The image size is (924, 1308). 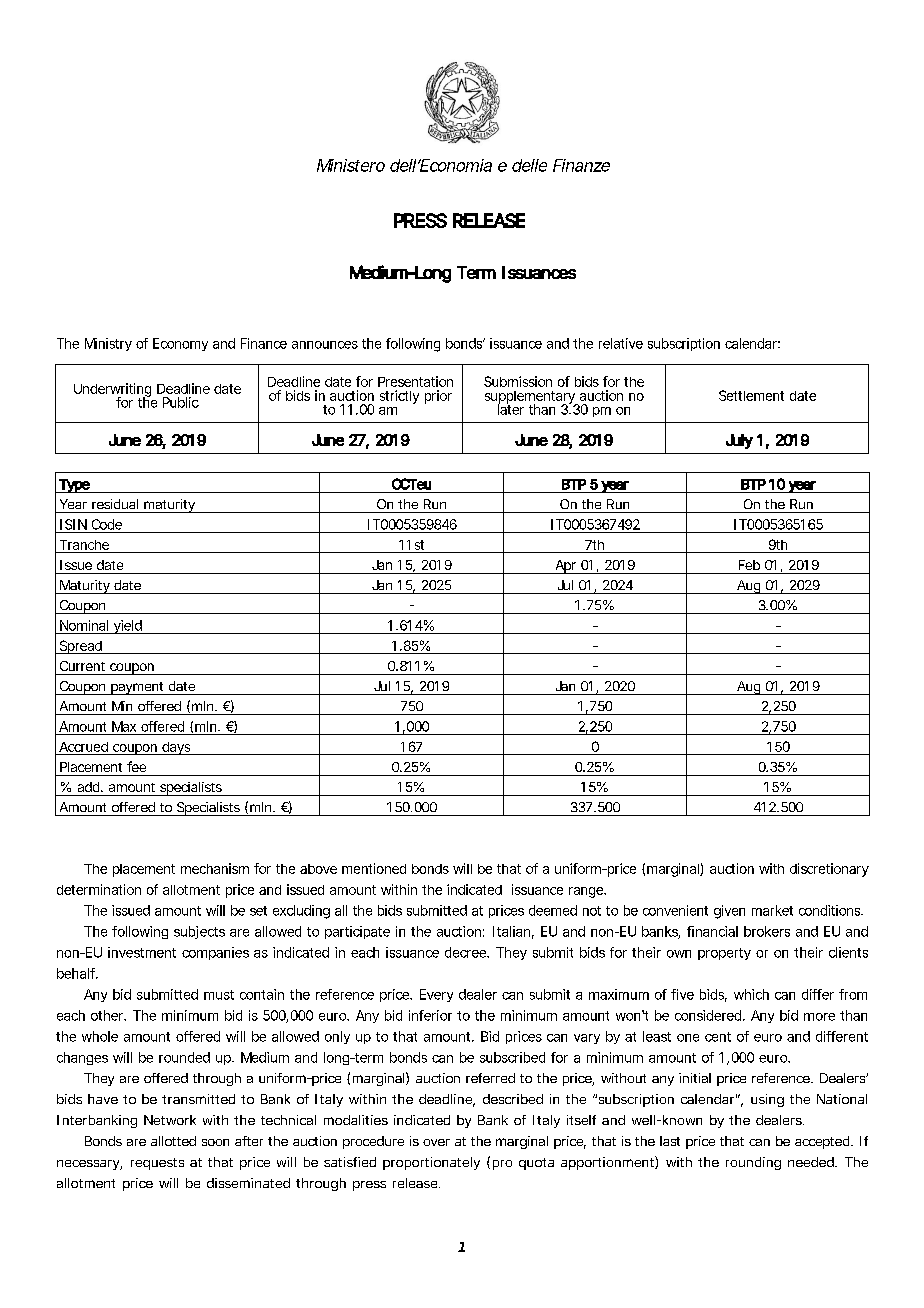 What do you see at coordinates (180, 344) in the document?
I see `Economy` at bounding box center [180, 344].
